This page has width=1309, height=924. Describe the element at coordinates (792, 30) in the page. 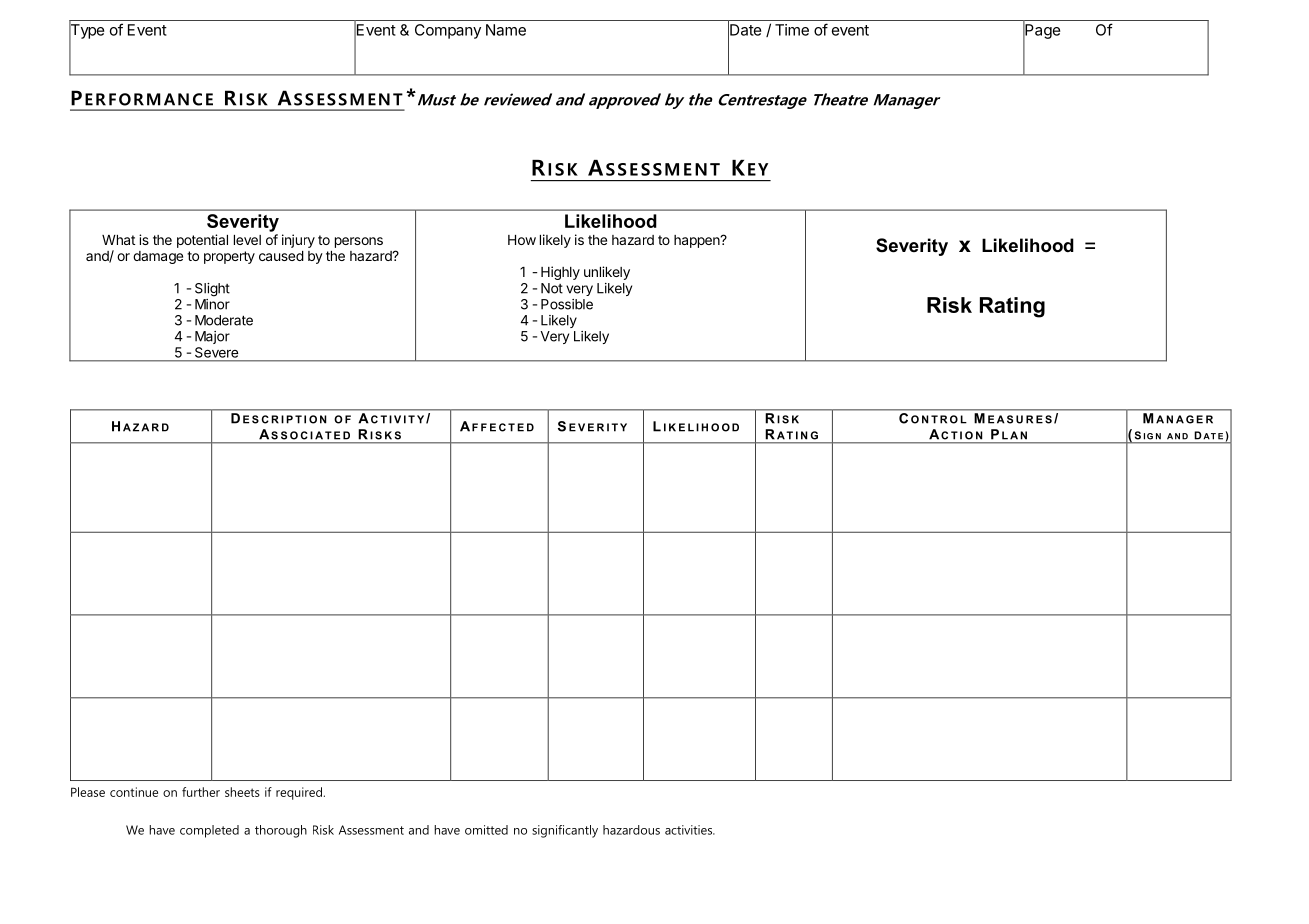

I see `Time` at that location.
